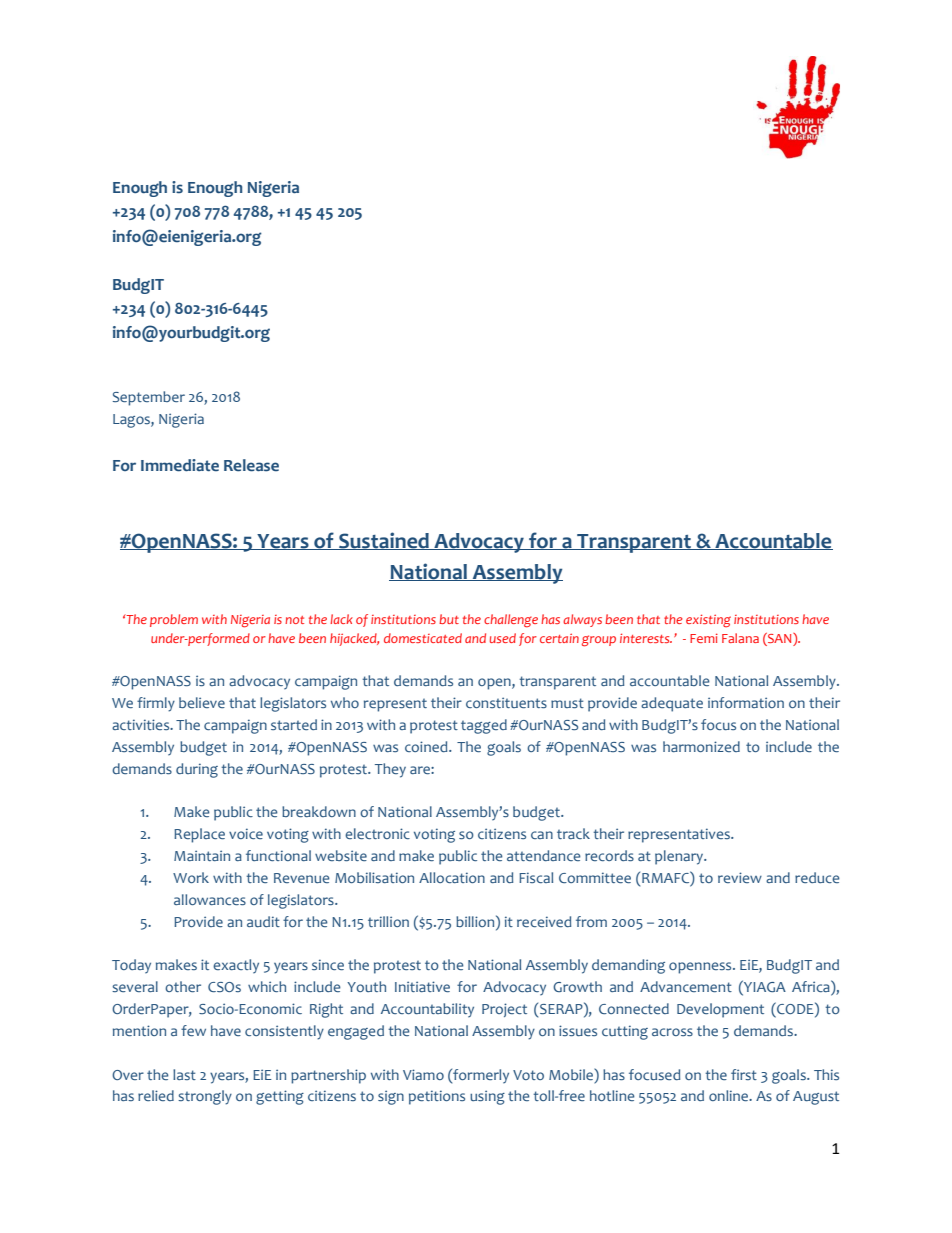 The image size is (952, 1233). What do you see at coordinates (202, 855) in the document?
I see `Maintain` at bounding box center [202, 855].
